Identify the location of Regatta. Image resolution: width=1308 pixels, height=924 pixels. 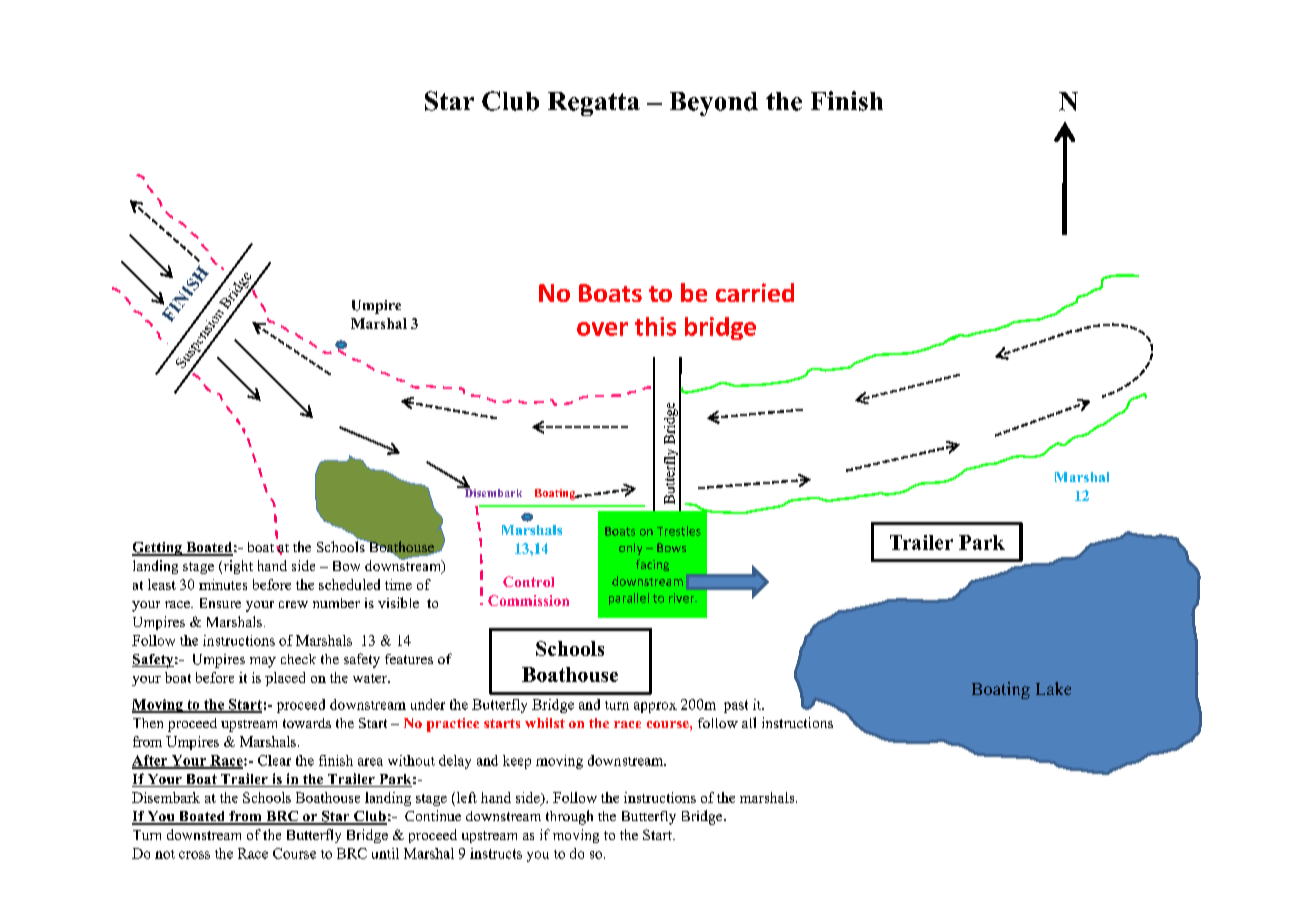
(594, 104).
